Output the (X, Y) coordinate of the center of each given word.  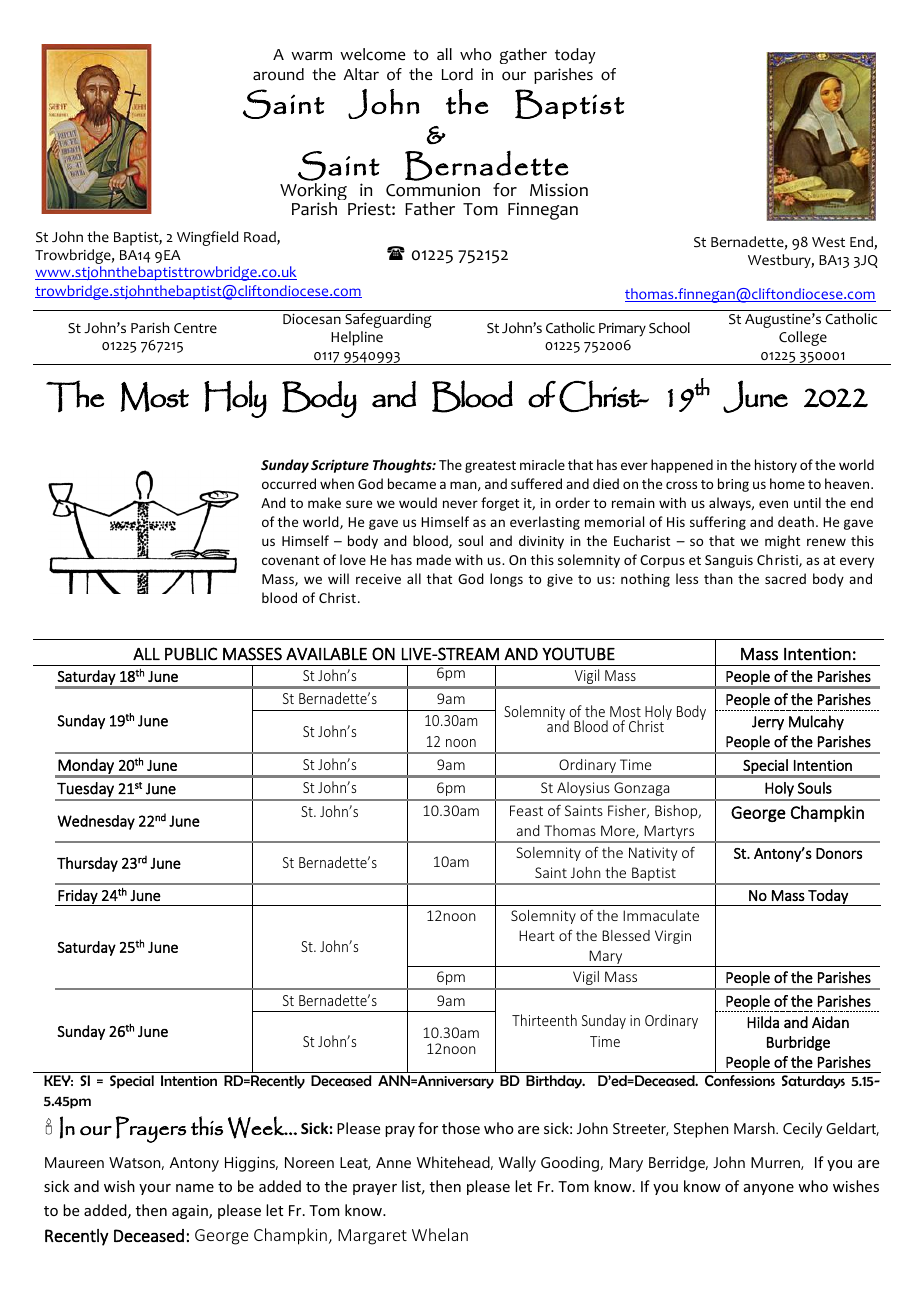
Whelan (440, 1234)
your (155, 1189)
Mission (559, 190)
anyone (769, 1189)
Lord (457, 74)
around (278, 74)
